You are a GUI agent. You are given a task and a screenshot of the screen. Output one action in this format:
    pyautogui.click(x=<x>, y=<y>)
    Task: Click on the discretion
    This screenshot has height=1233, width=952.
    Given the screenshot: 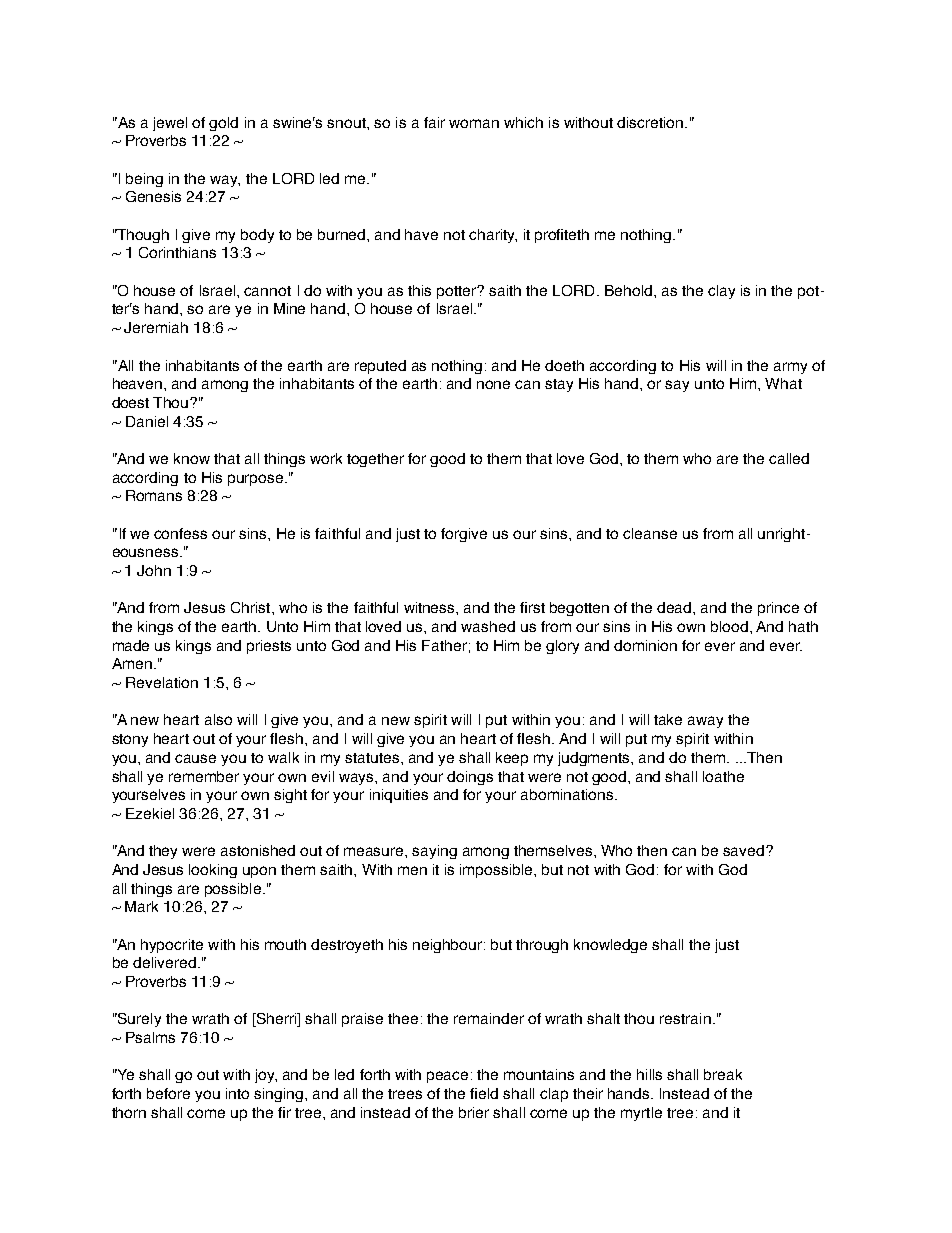 What is the action you would take?
    pyautogui.click(x=651, y=122)
